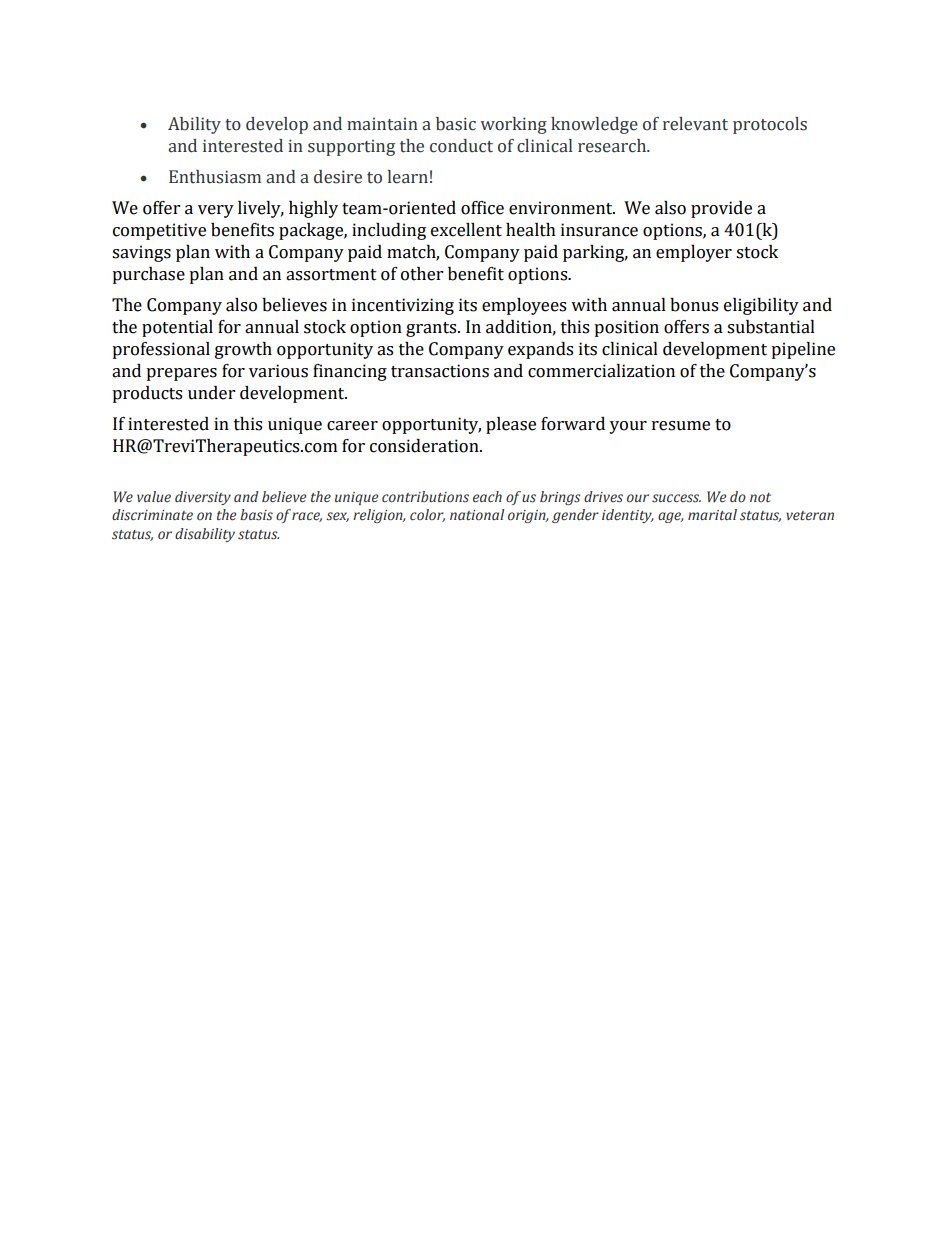 The width and height of the document is (952, 1233). Describe the element at coordinates (432, 329) in the document. I see `grants` at that location.
